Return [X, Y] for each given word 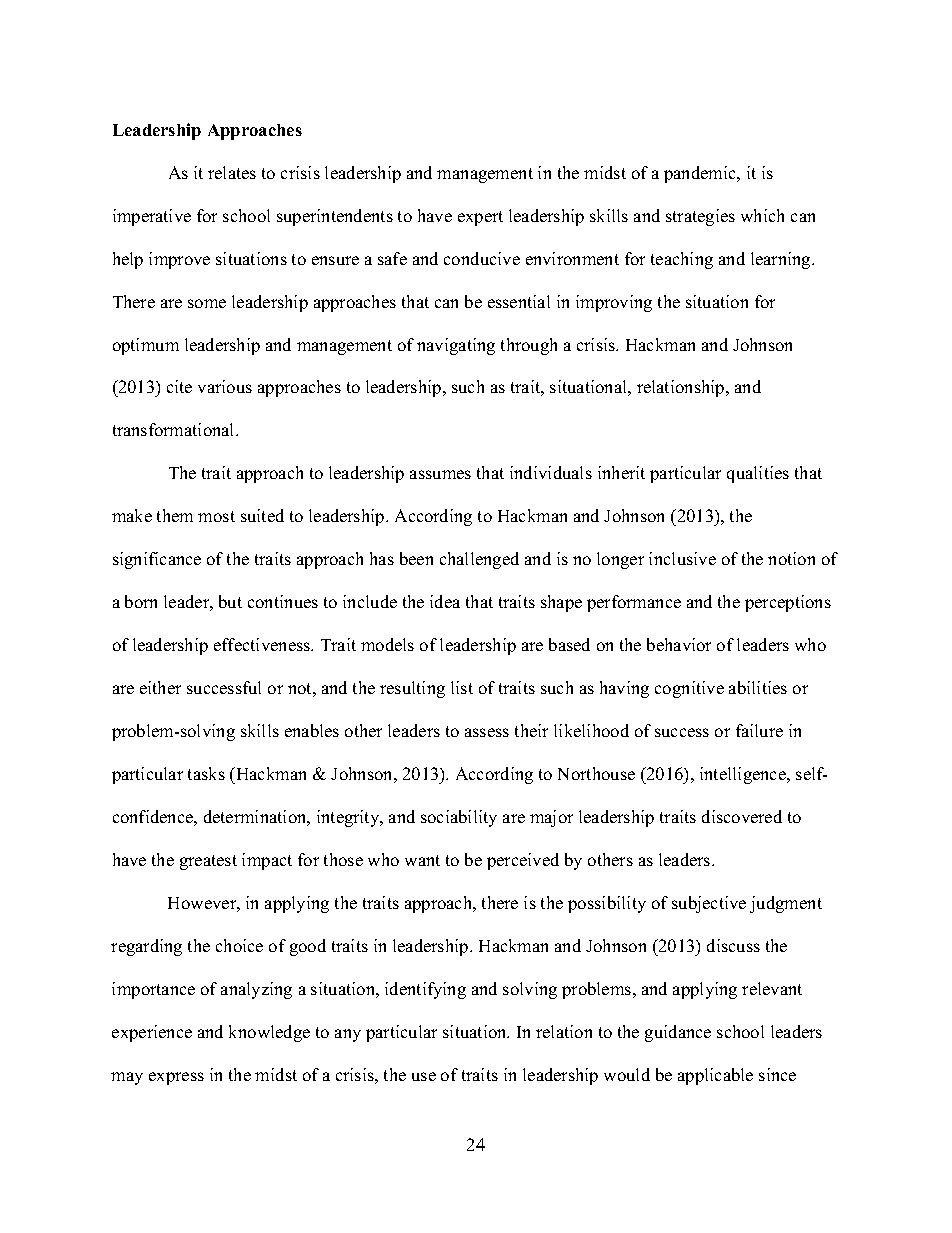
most [216, 516]
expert [480, 218]
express [176, 1078]
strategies [700, 217]
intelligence [744, 775]
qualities [758, 474]
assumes [440, 474]
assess [487, 732]
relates [232, 172]
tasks [206, 773]
